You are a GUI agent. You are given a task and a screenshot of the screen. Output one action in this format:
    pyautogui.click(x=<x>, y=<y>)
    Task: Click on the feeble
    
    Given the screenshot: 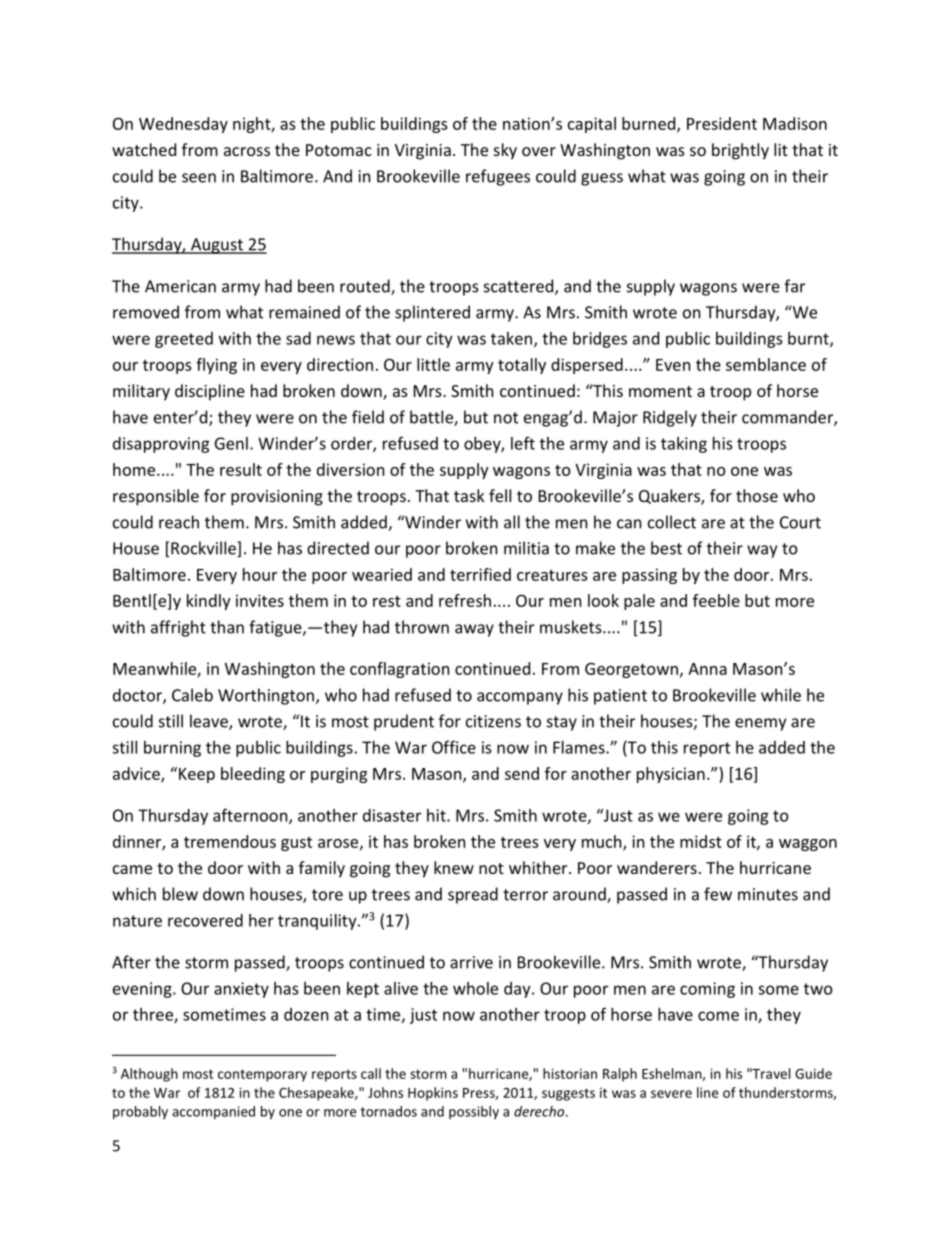 What is the action you would take?
    pyautogui.click(x=716, y=600)
